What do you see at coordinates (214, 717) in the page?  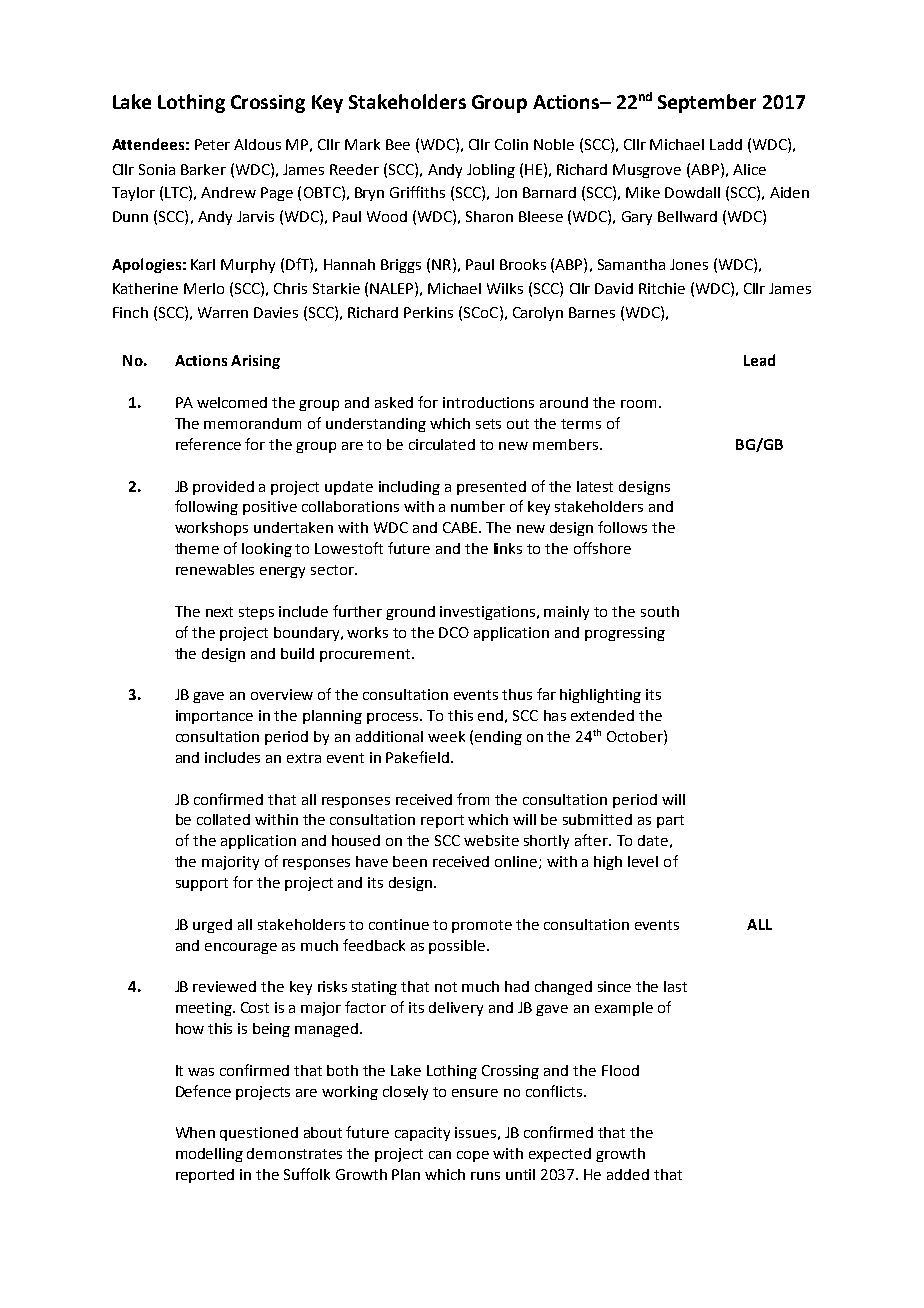 I see `importance` at bounding box center [214, 717].
